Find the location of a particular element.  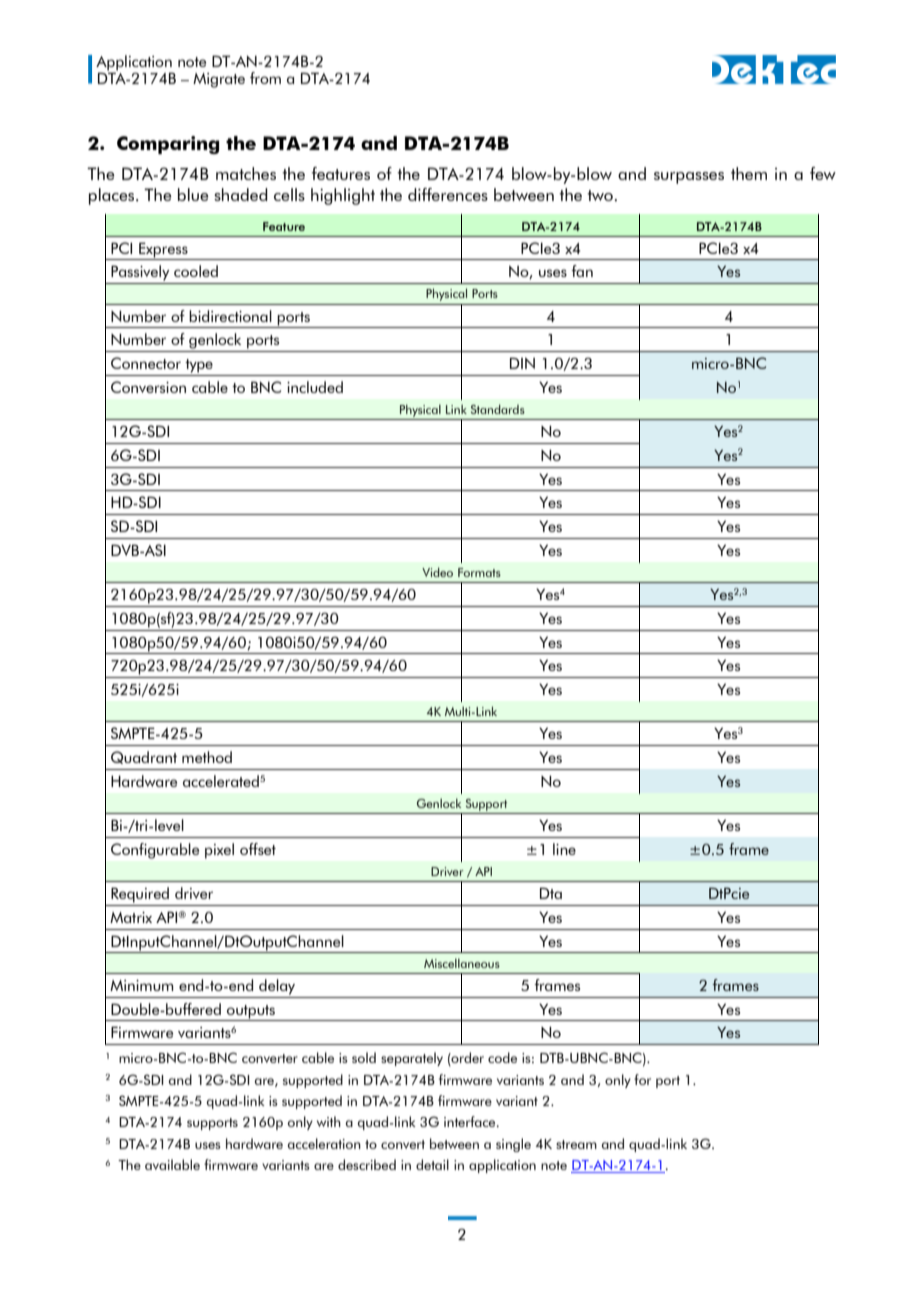

differences is located at coordinates (448, 194).
